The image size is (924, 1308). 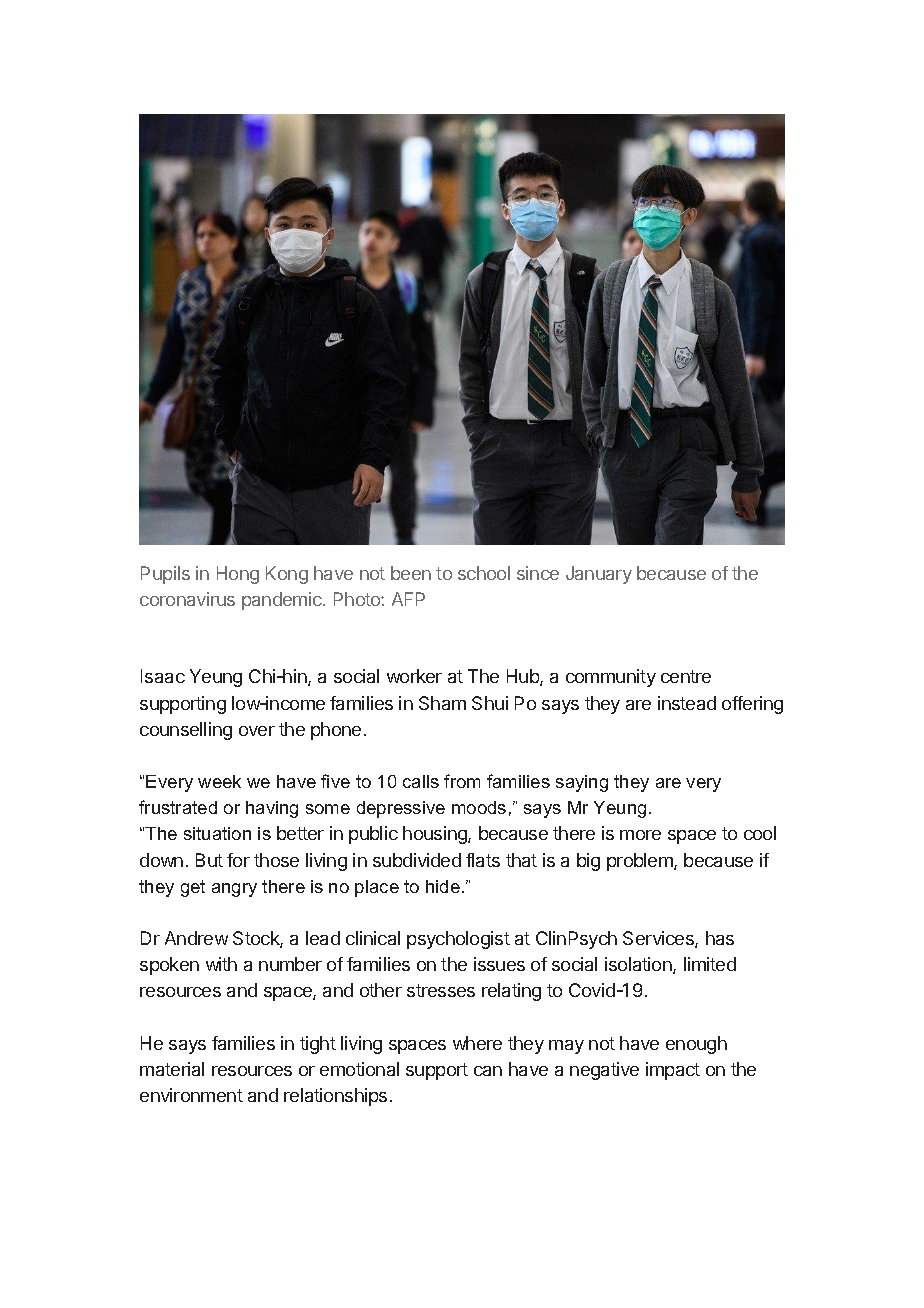 I want to click on Sham, so click(x=442, y=703).
